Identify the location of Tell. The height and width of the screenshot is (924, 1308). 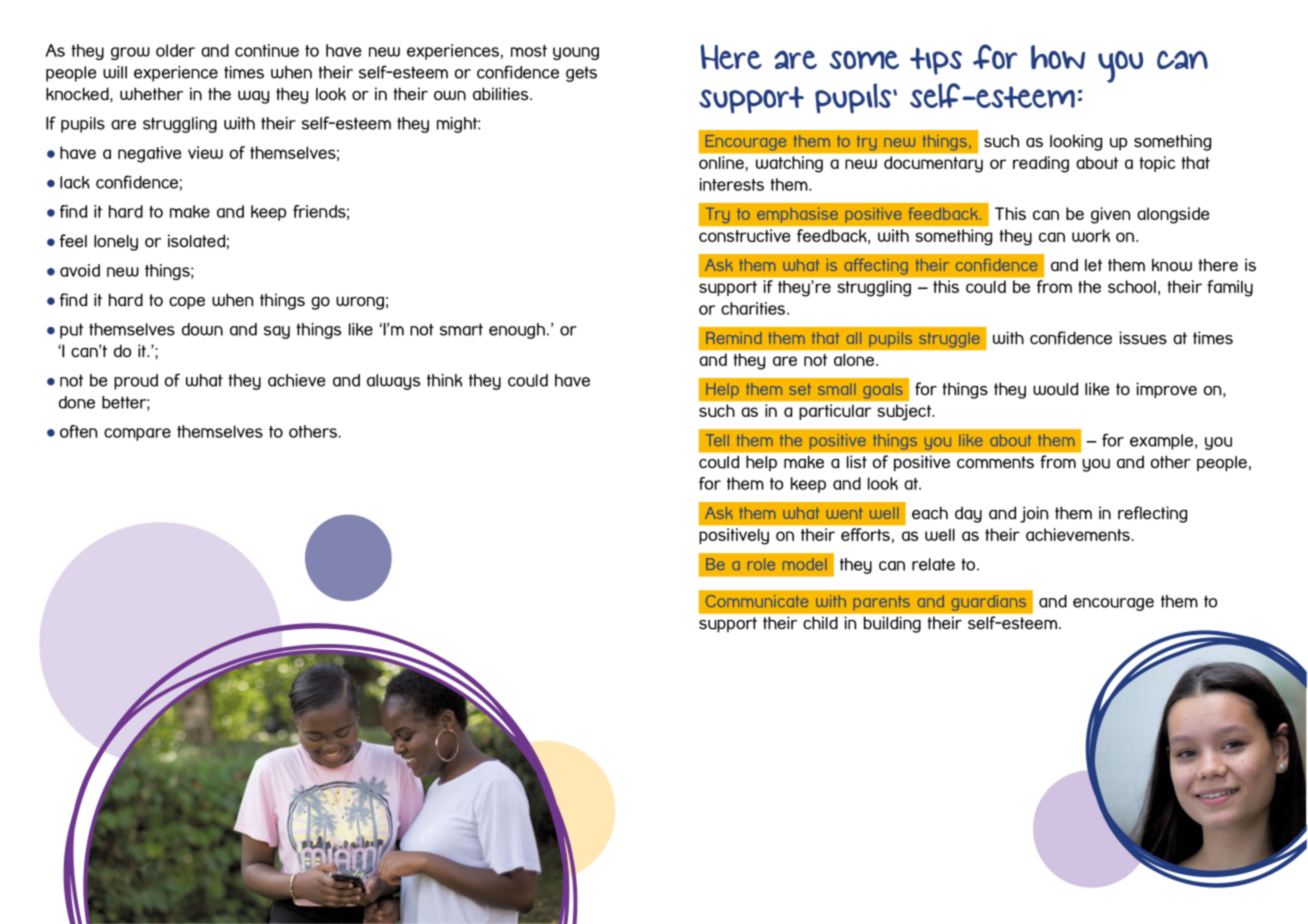
(717, 440).
